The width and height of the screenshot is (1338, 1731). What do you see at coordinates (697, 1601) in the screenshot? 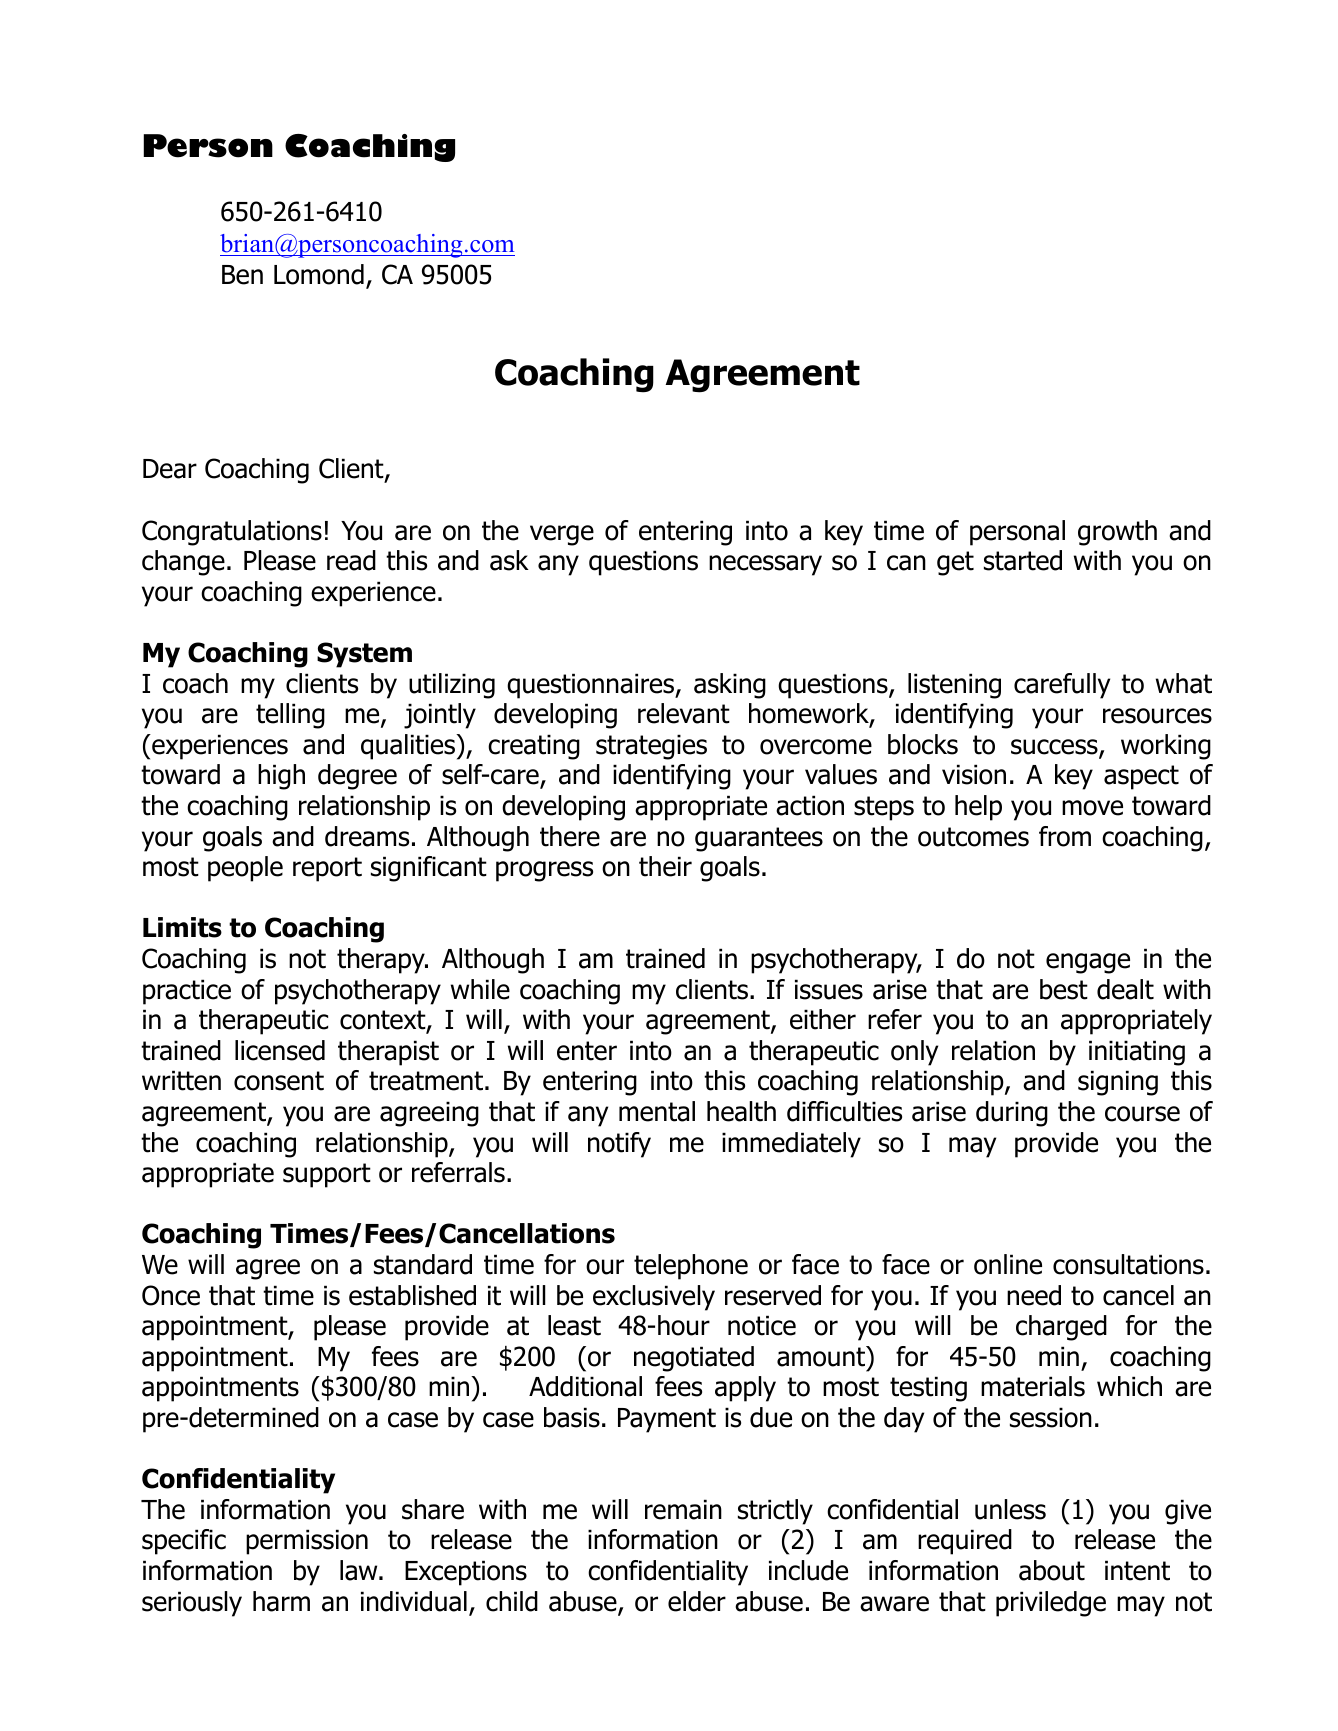
I see `elder` at bounding box center [697, 1601].
